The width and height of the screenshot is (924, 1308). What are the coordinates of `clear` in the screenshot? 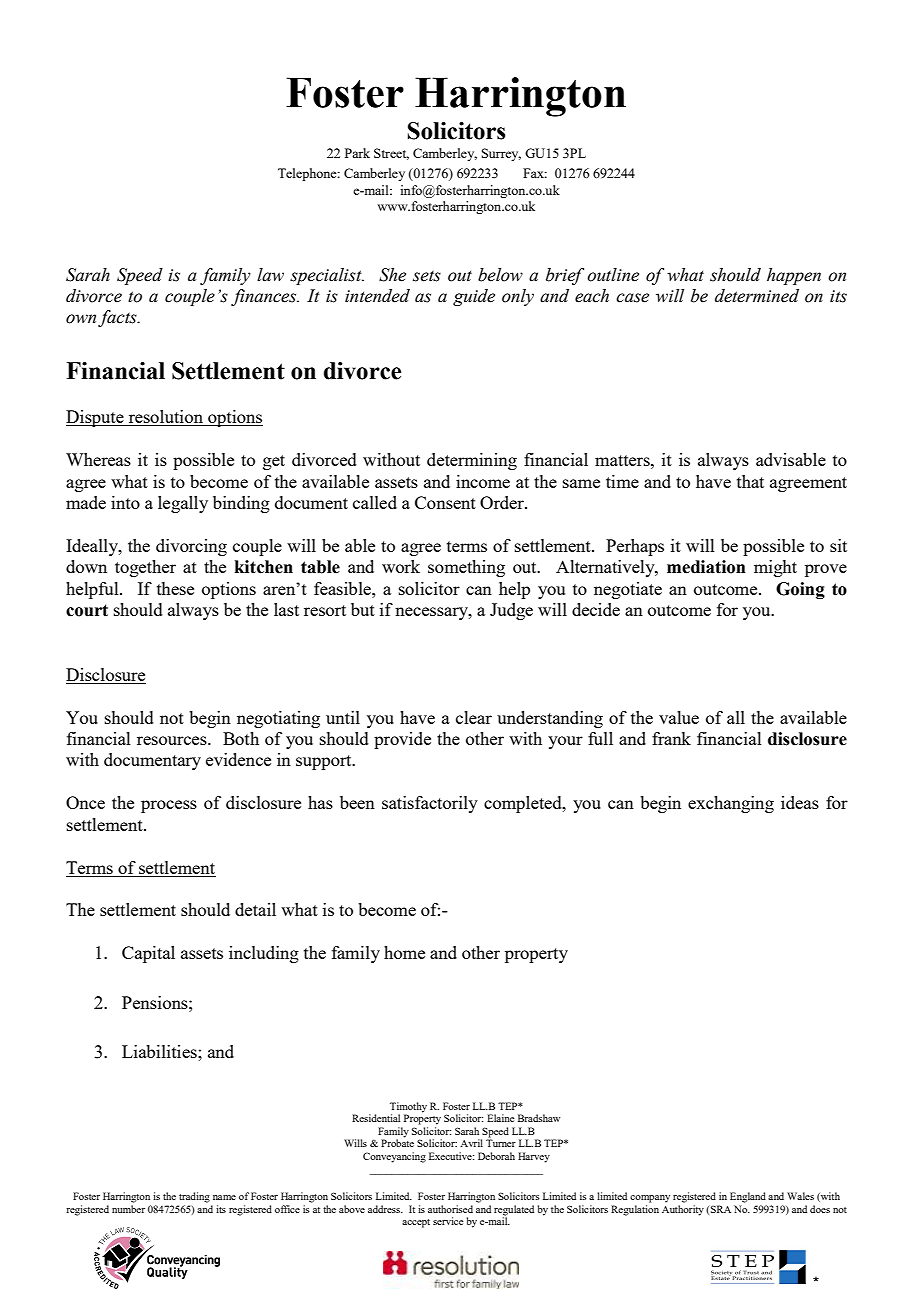 It's located at (474, 717).
